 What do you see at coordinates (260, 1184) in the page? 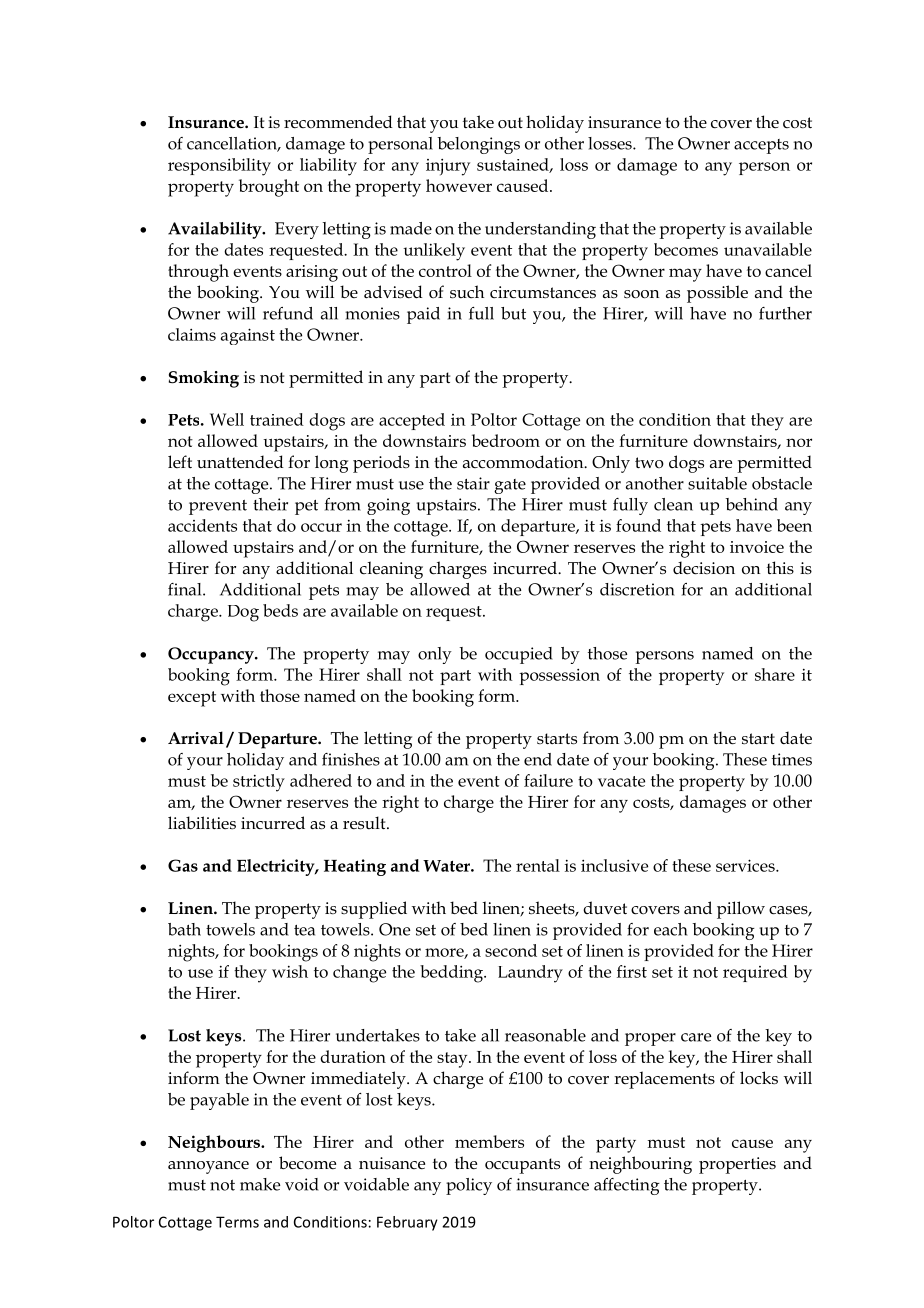
I see `make` at bounding box center [260, 1184].
